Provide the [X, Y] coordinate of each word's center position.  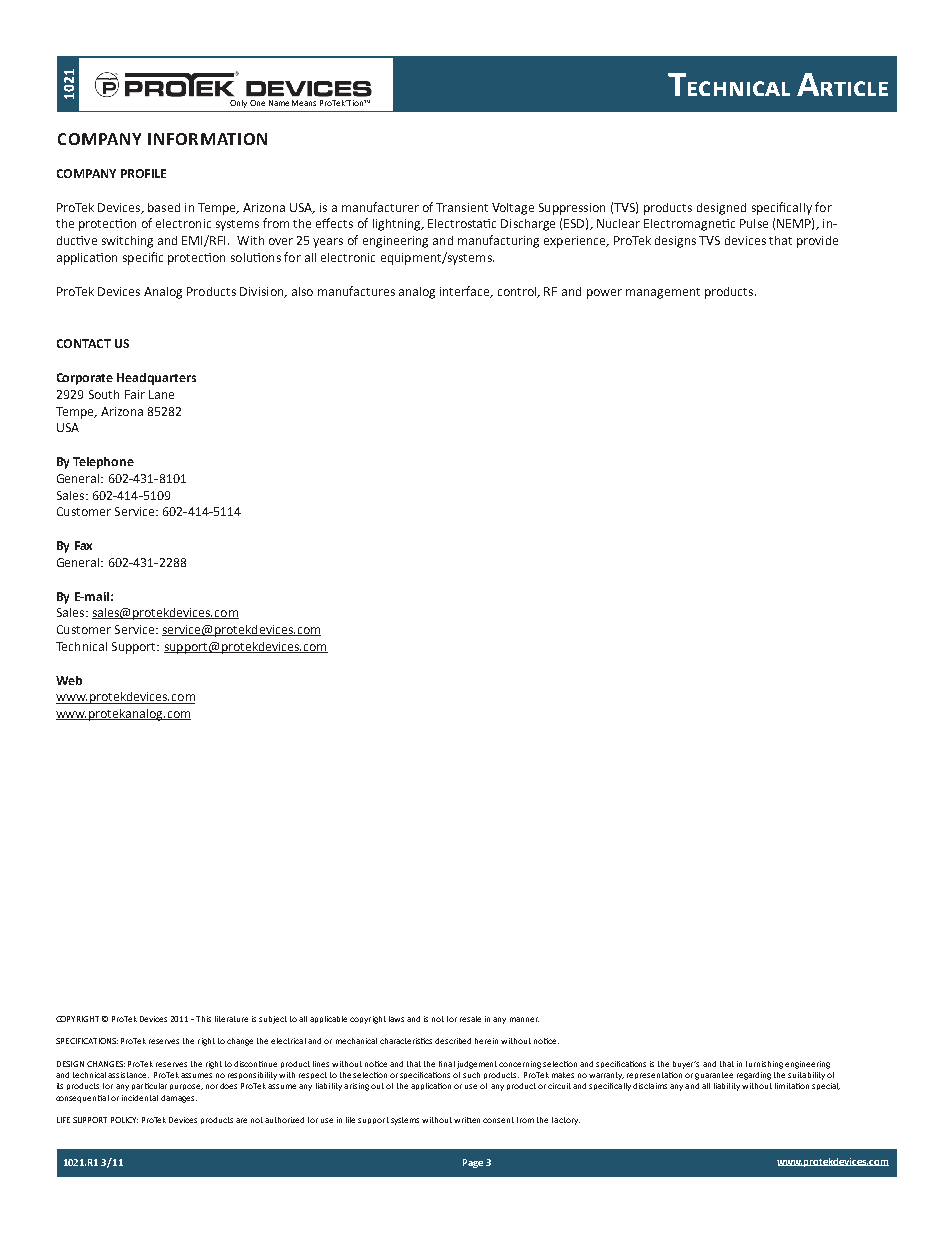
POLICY [124, 1120]
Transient [462, 207]
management [663, 293]
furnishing [764, 1065]
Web [69, 680]
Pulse [754, 223]
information [207, 139]
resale [470, 1019]
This [203, 1019]
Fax [83, 545]
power [604, 294]
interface [466, 292]
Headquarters [156, 379]
